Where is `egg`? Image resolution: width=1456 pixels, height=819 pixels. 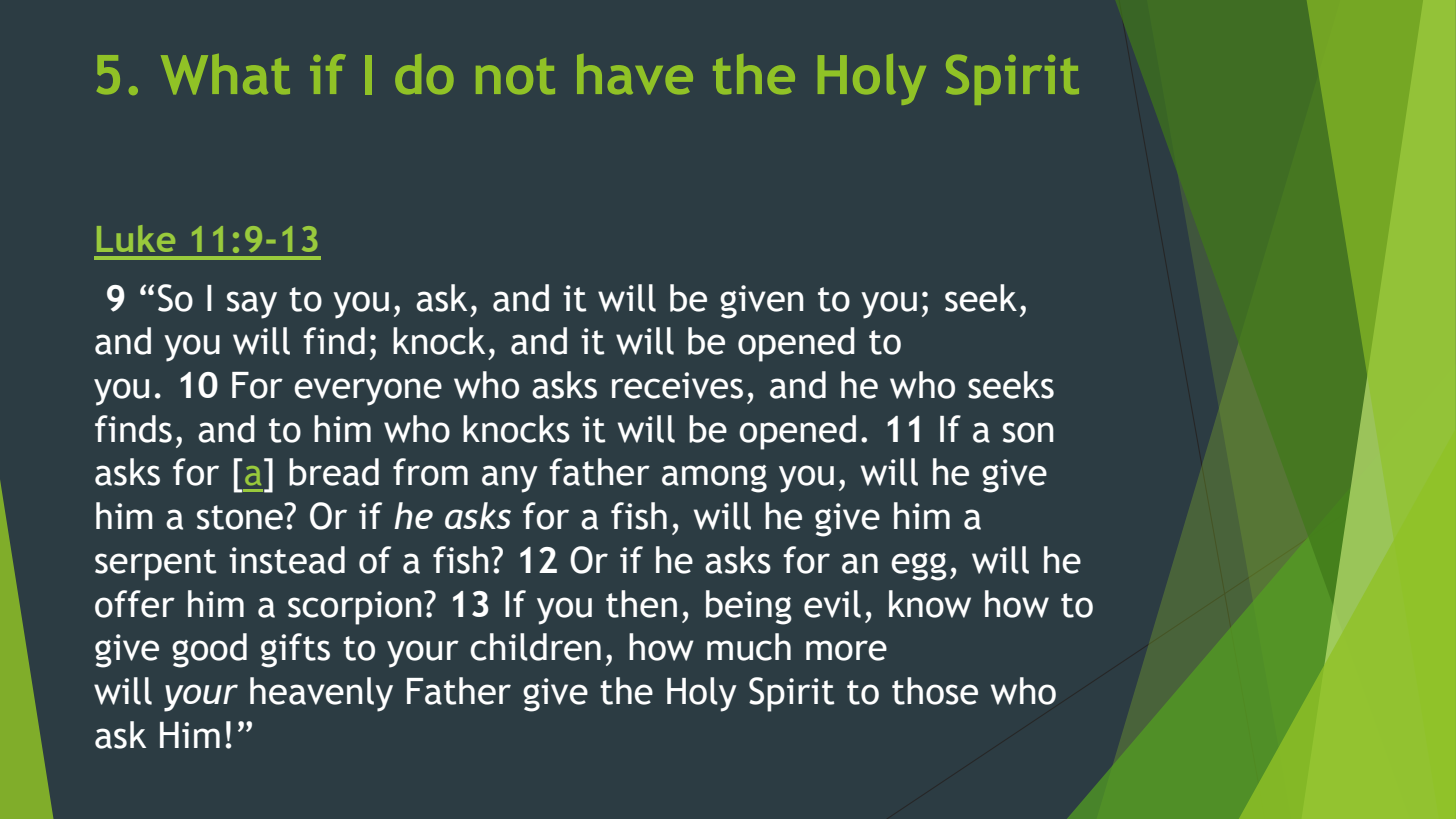
egg is located at coordinates (919, 567).
